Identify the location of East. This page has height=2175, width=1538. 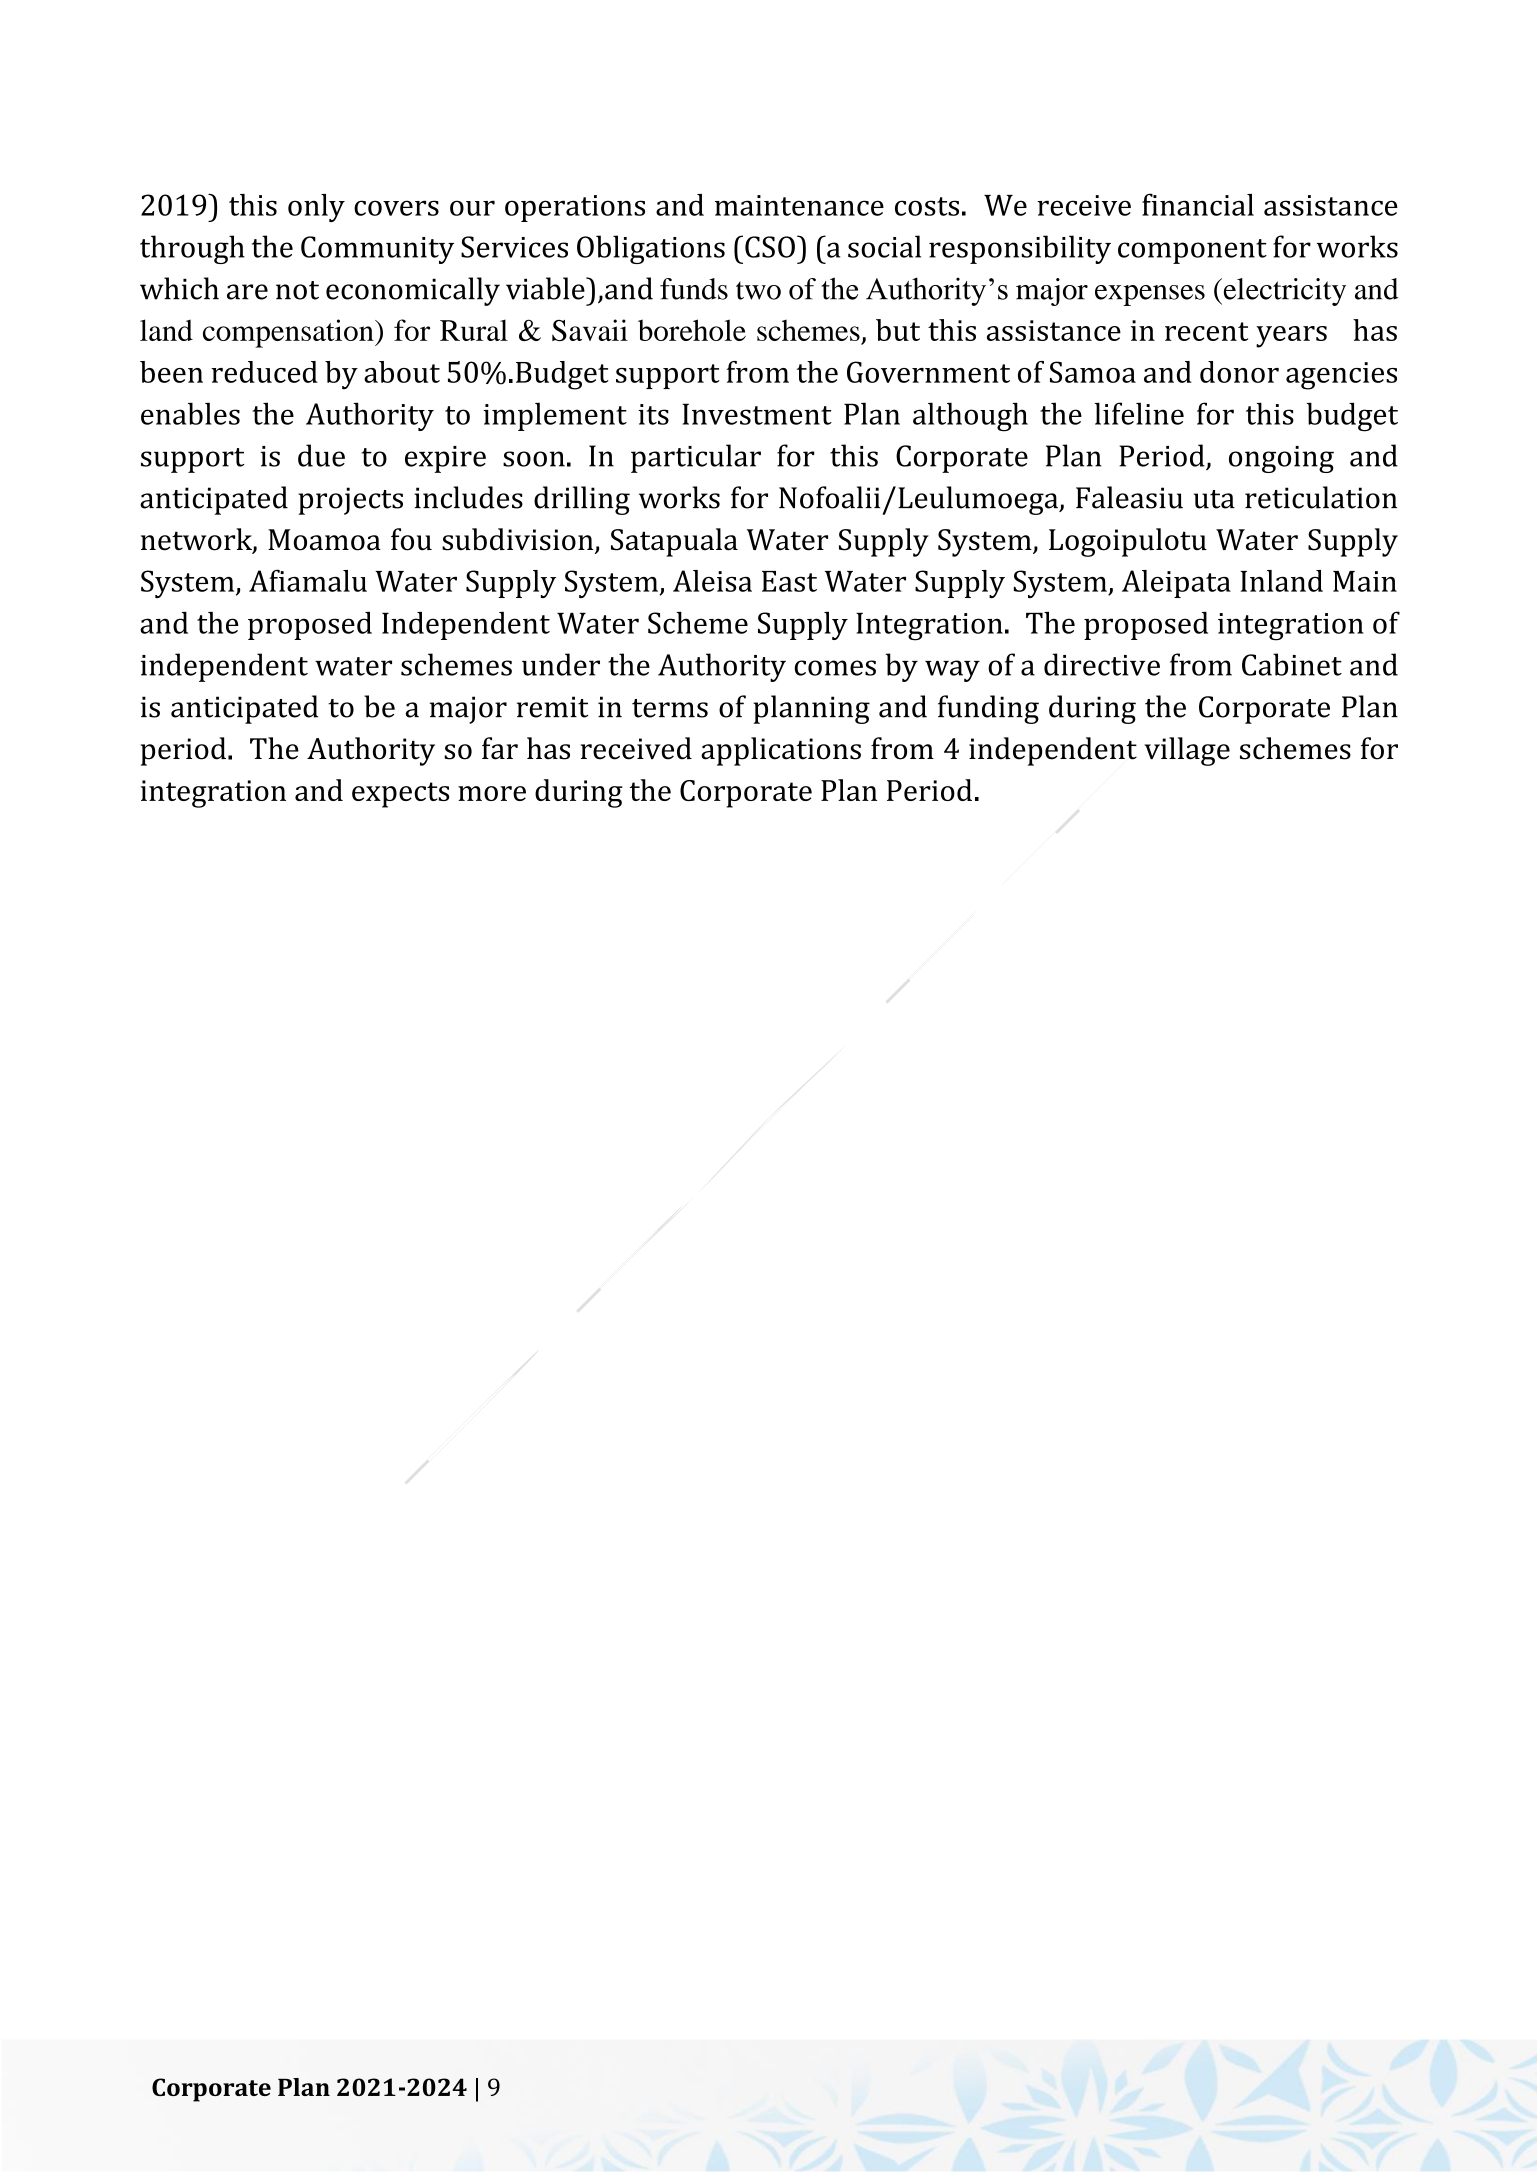
(789, 581).
